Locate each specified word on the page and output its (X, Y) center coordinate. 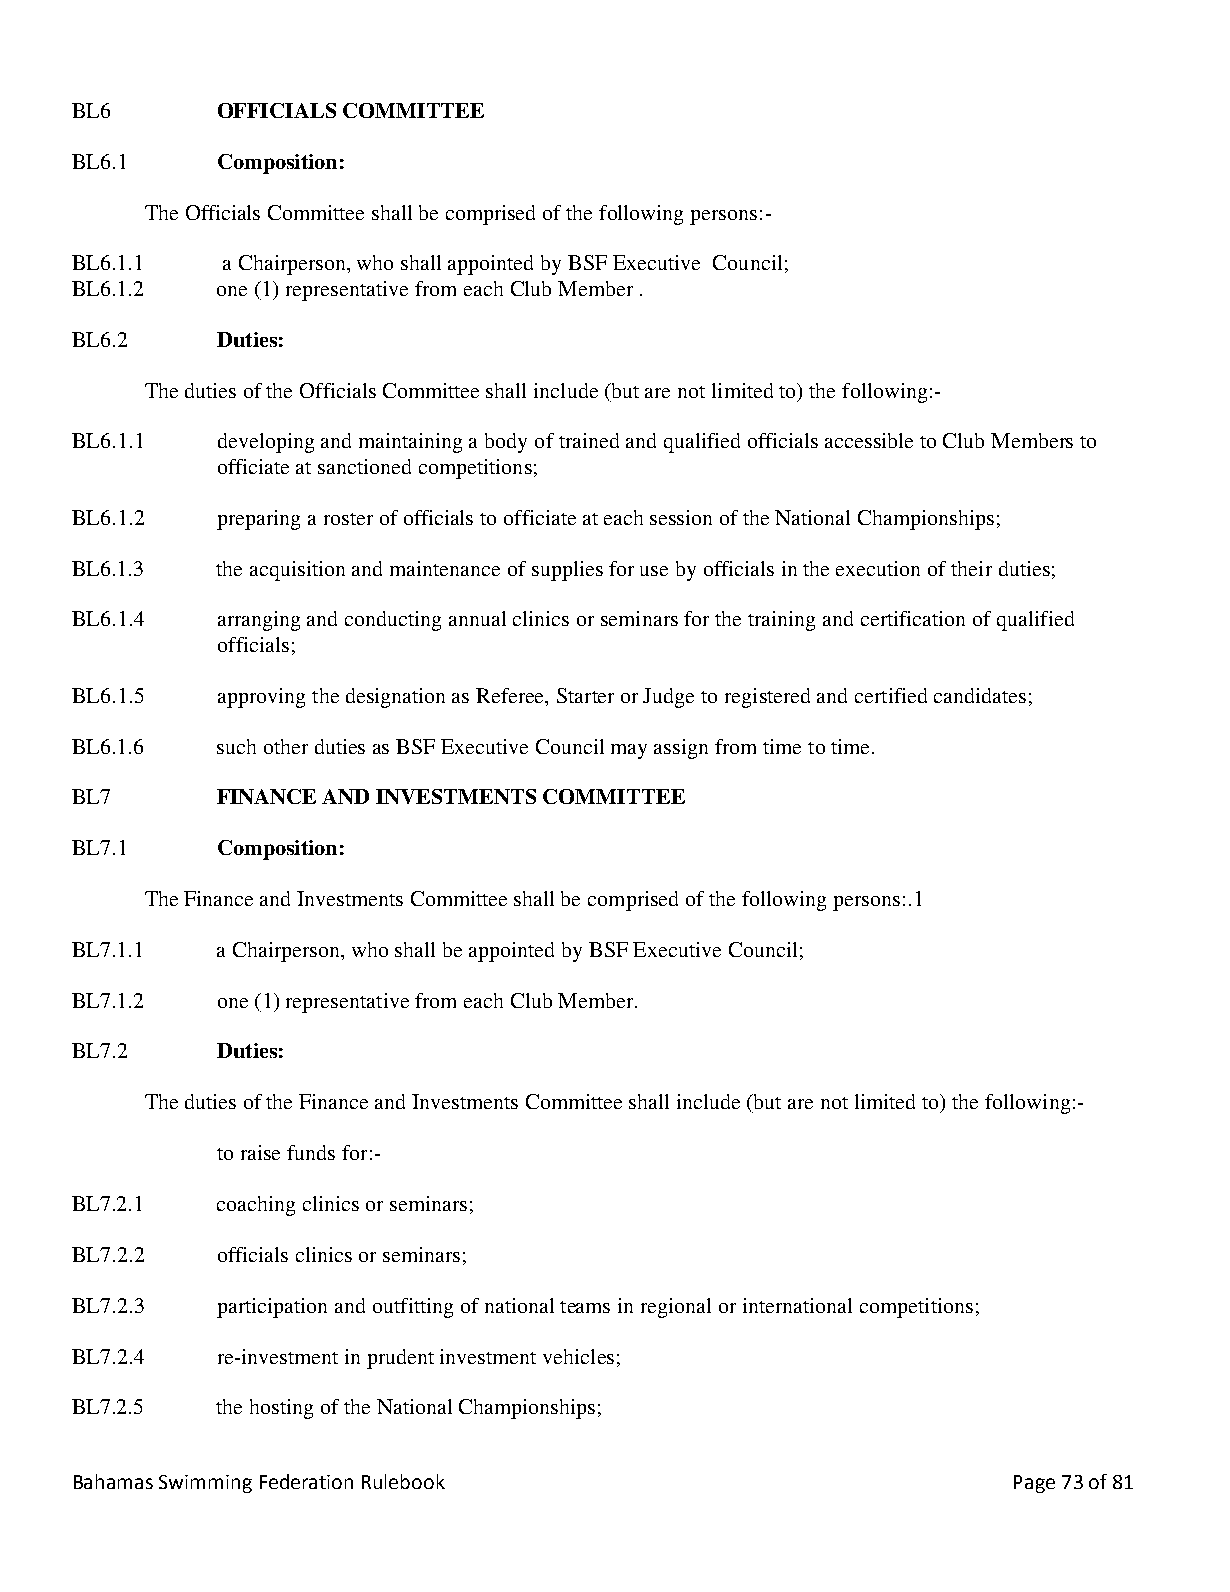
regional (676, 1308)
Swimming (205, 1484)
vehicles (578, 1356)
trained (589, 440)
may (629, 751)
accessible (869, 440)
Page (1034, 1484)
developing (266, 443)
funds (311, 1152)
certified (891, 695)
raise (260, 1152)
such (236, 746)
